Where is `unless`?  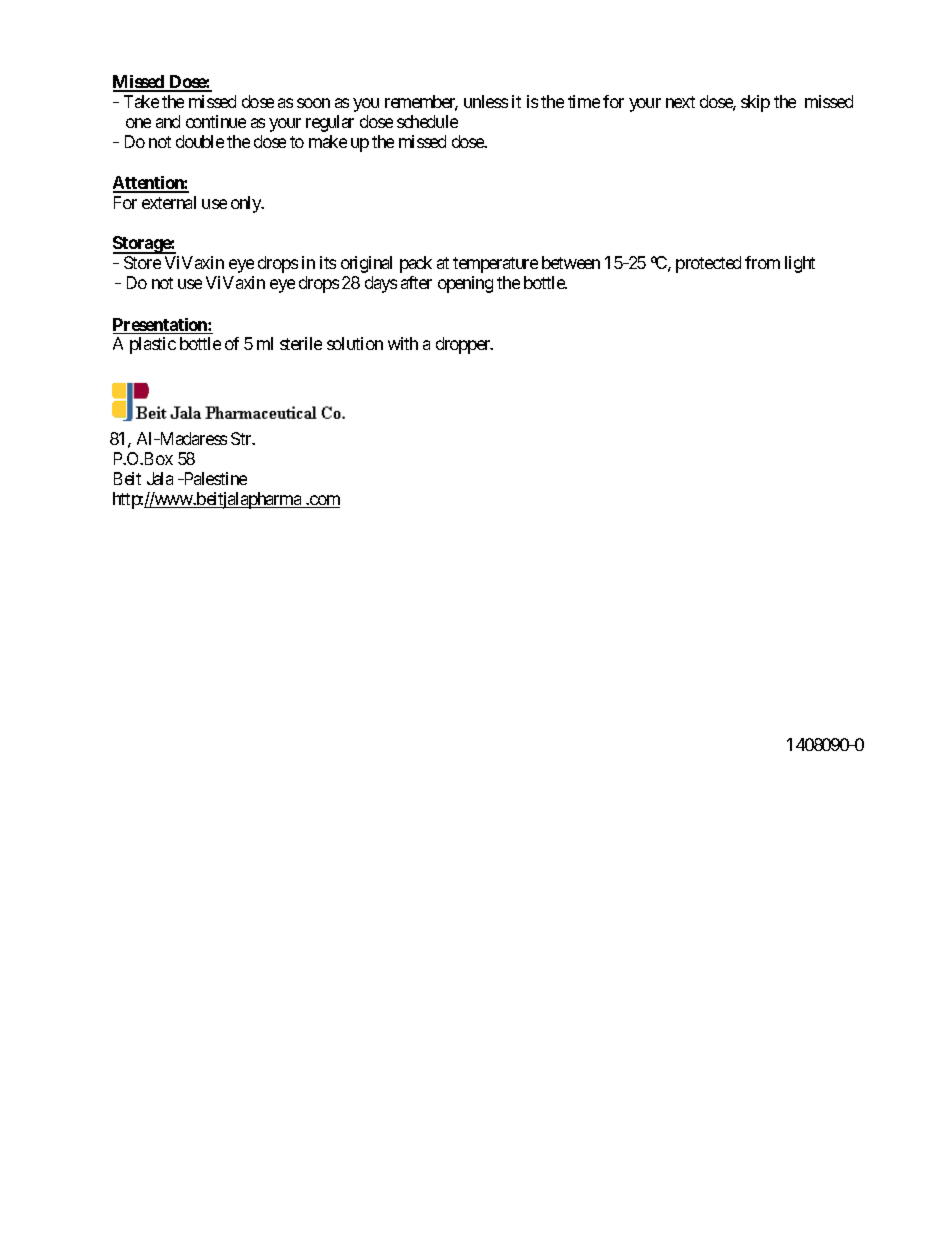
unless is located at coordinates (486, 101).
